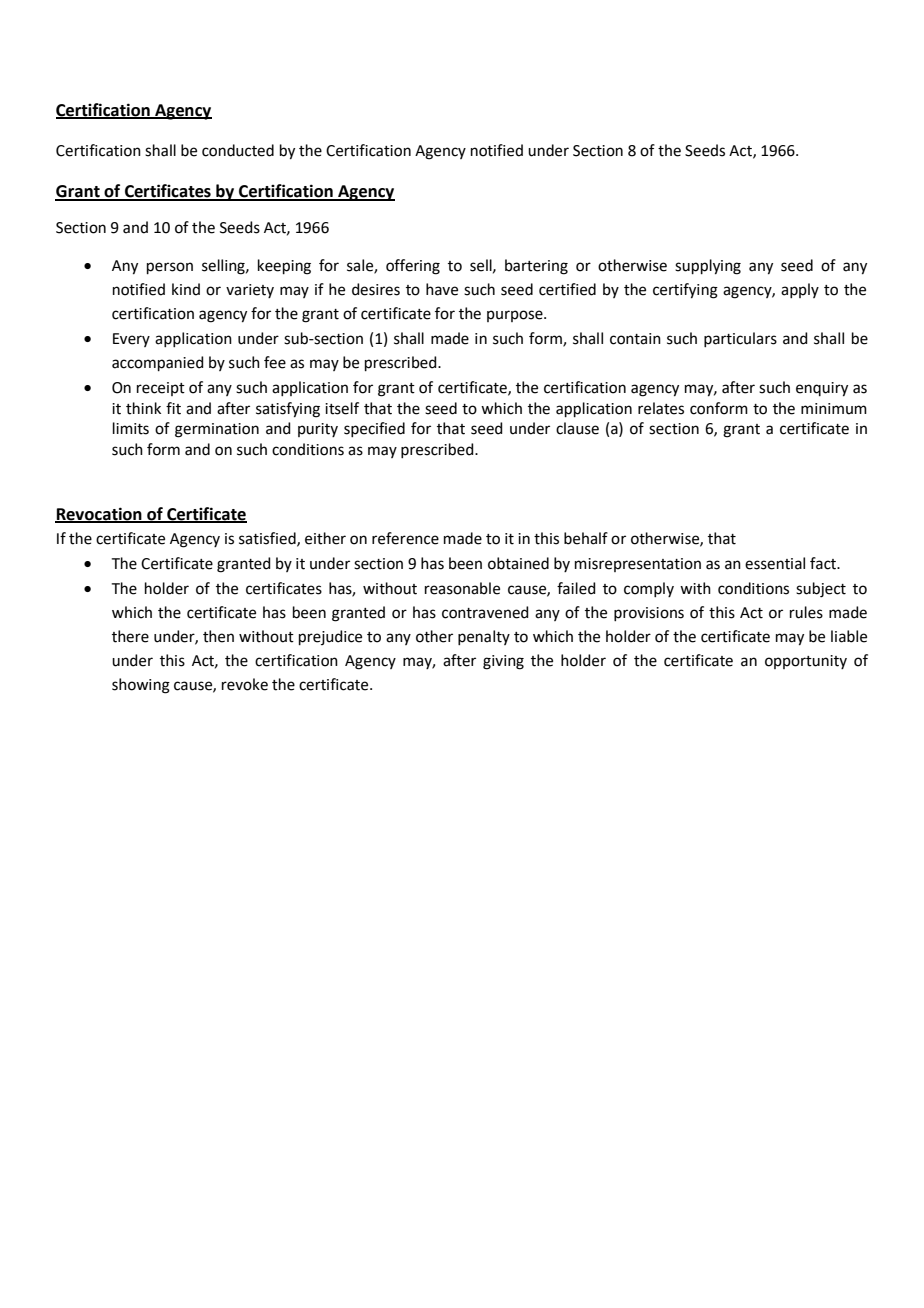  Describe the element at coordinates (173, 408) in the screenshot. I see `fit` at that location.
